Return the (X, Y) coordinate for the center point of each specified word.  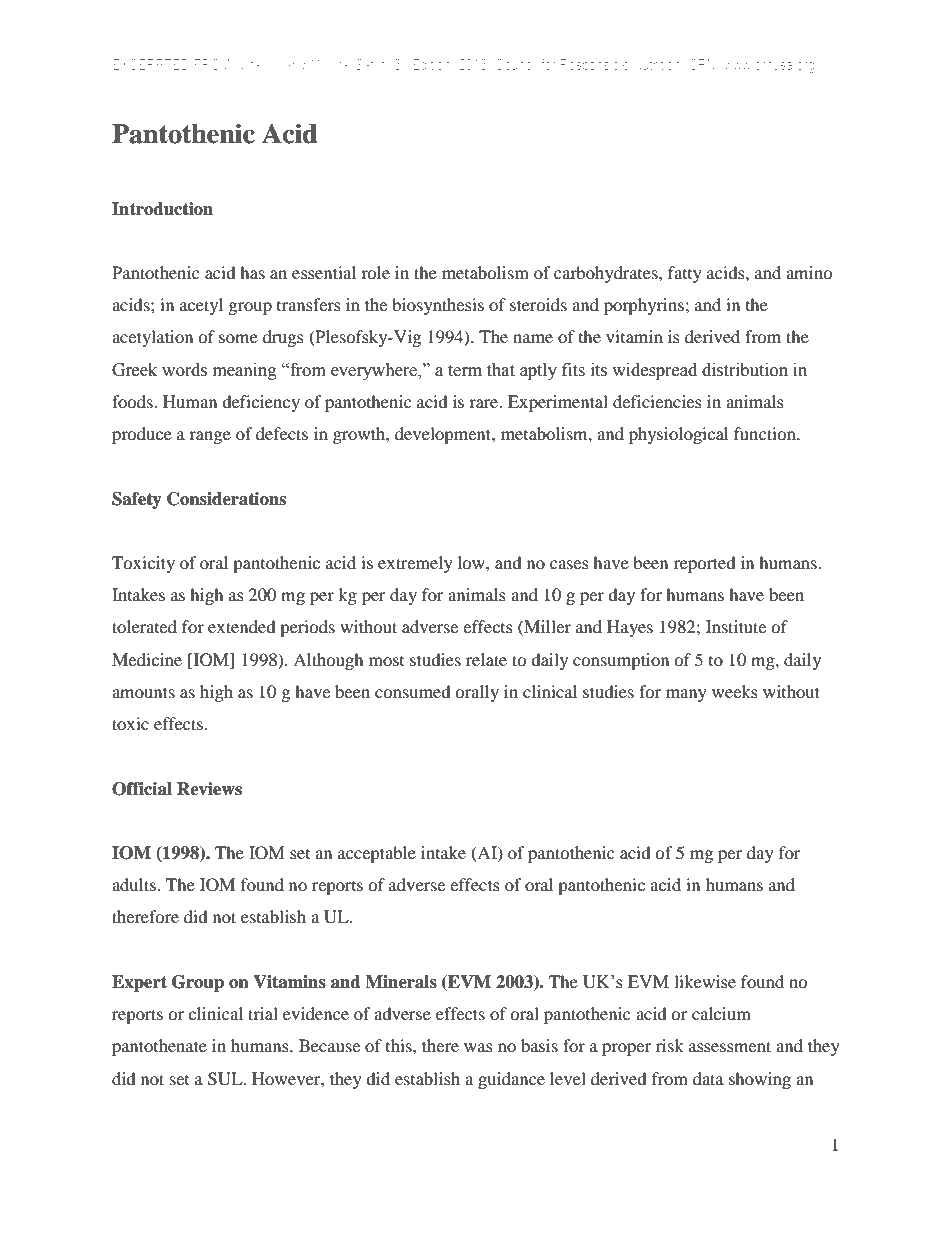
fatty (685, 274)
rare (485, 403)
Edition (431, 64)
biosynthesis (438, 306)
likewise (705, 981)
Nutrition (657, 64)
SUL (226, 1079)
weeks (735, 691)
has (252, 272)
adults (135, 884)
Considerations (226, 499)
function (766, 433)
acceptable (377, 854)
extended (242, 626)
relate (486, 659)
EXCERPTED (151, 64)
